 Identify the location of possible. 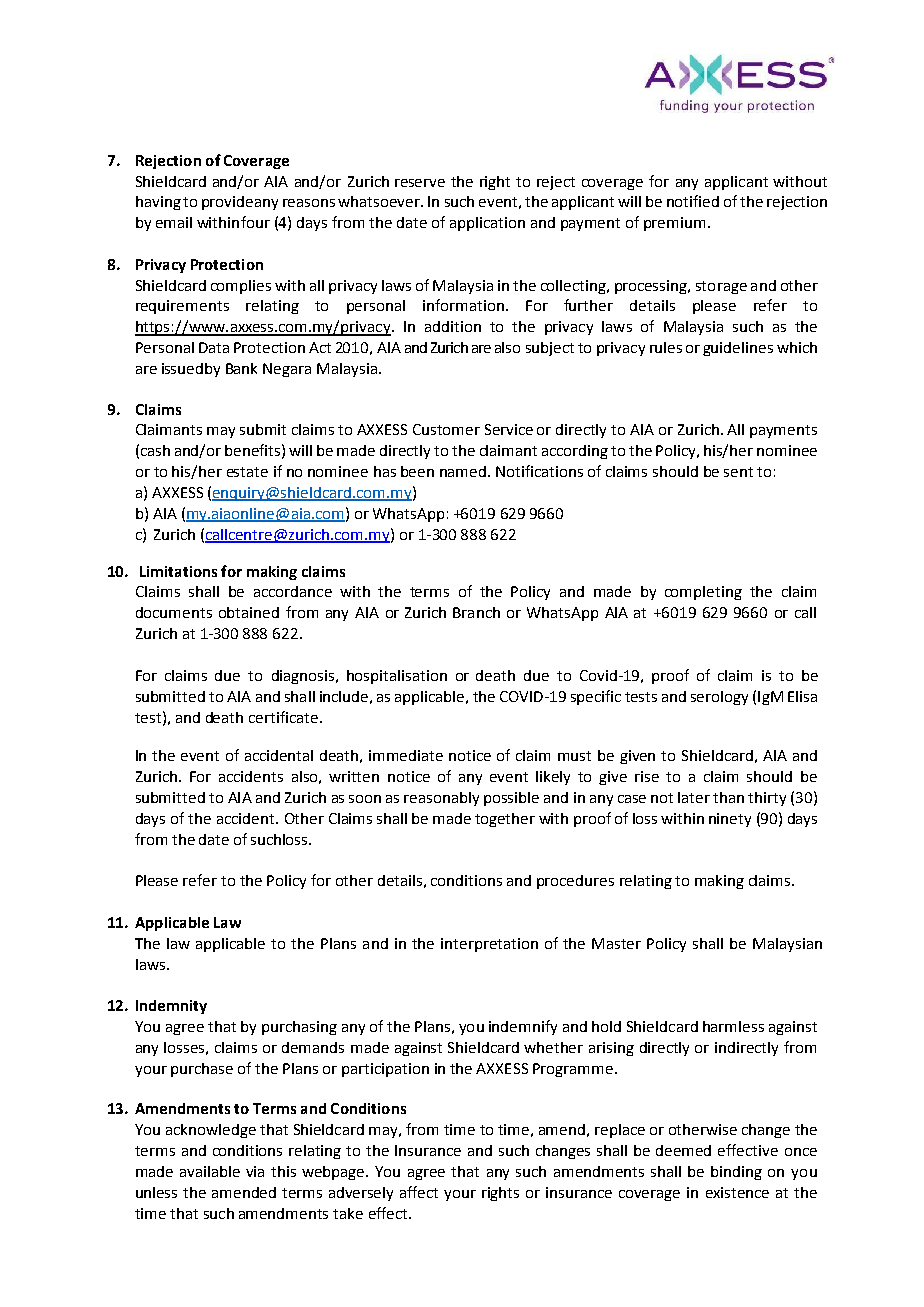
(511, 799).
